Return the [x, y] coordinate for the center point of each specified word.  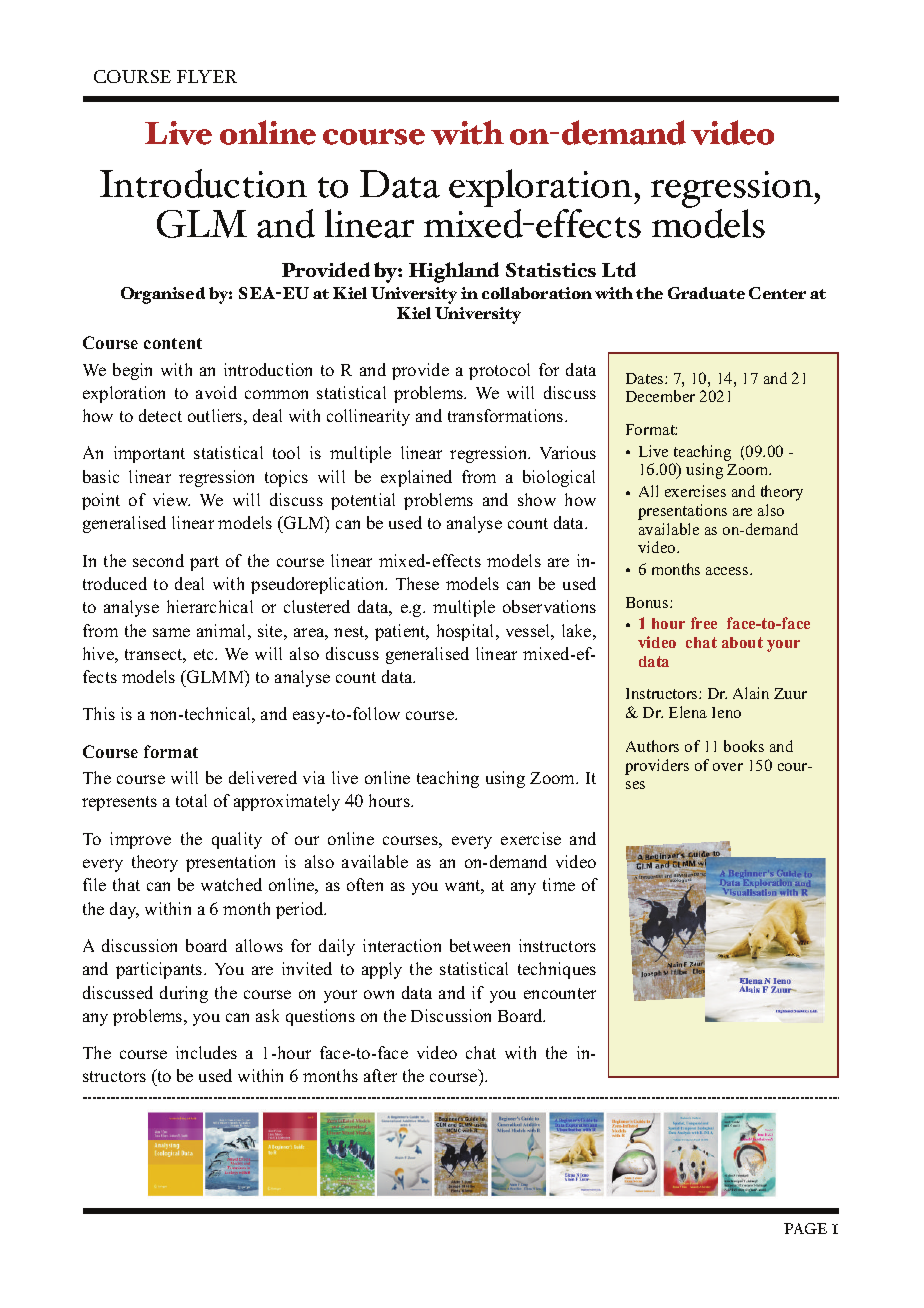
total [191, 800]
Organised [163, 295]
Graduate [706, 293]
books [744, 746]
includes [206, 1052]
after [380, 1075]
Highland [454, 272]
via [314, 777]
